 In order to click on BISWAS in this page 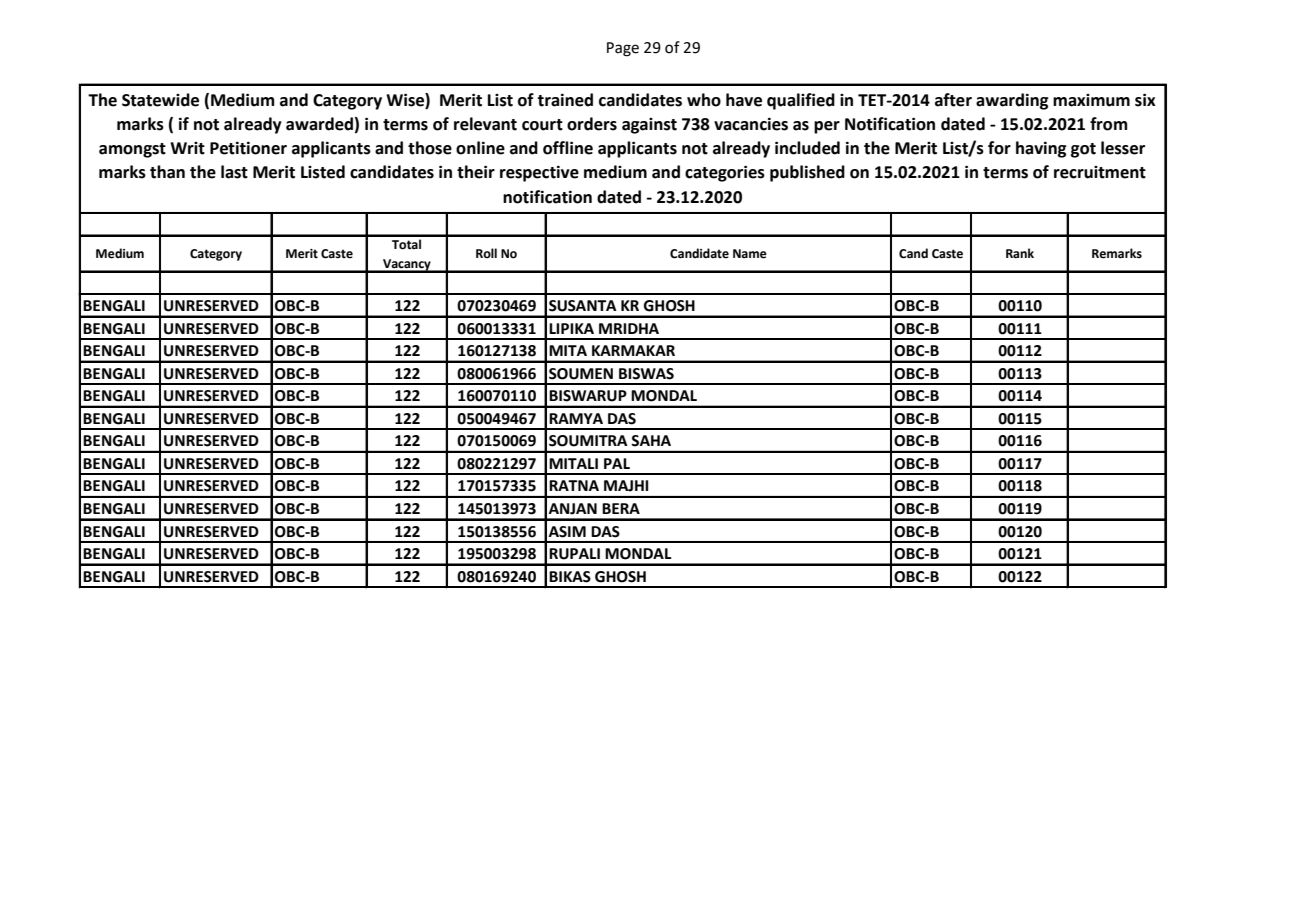, I will do `click(646, 374)`.
